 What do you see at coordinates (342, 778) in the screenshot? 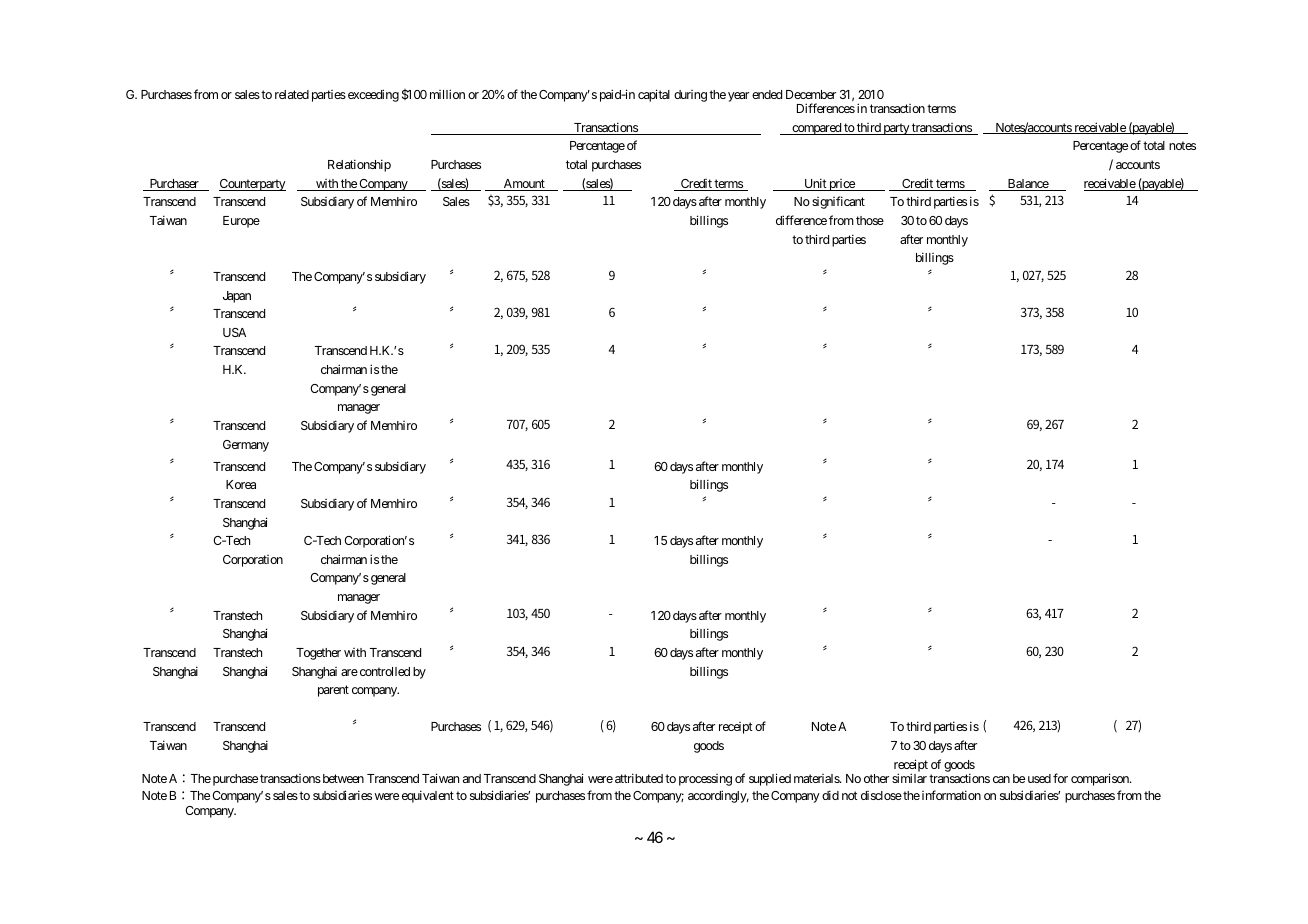
I see `between` at bounding box center [342, 778].
